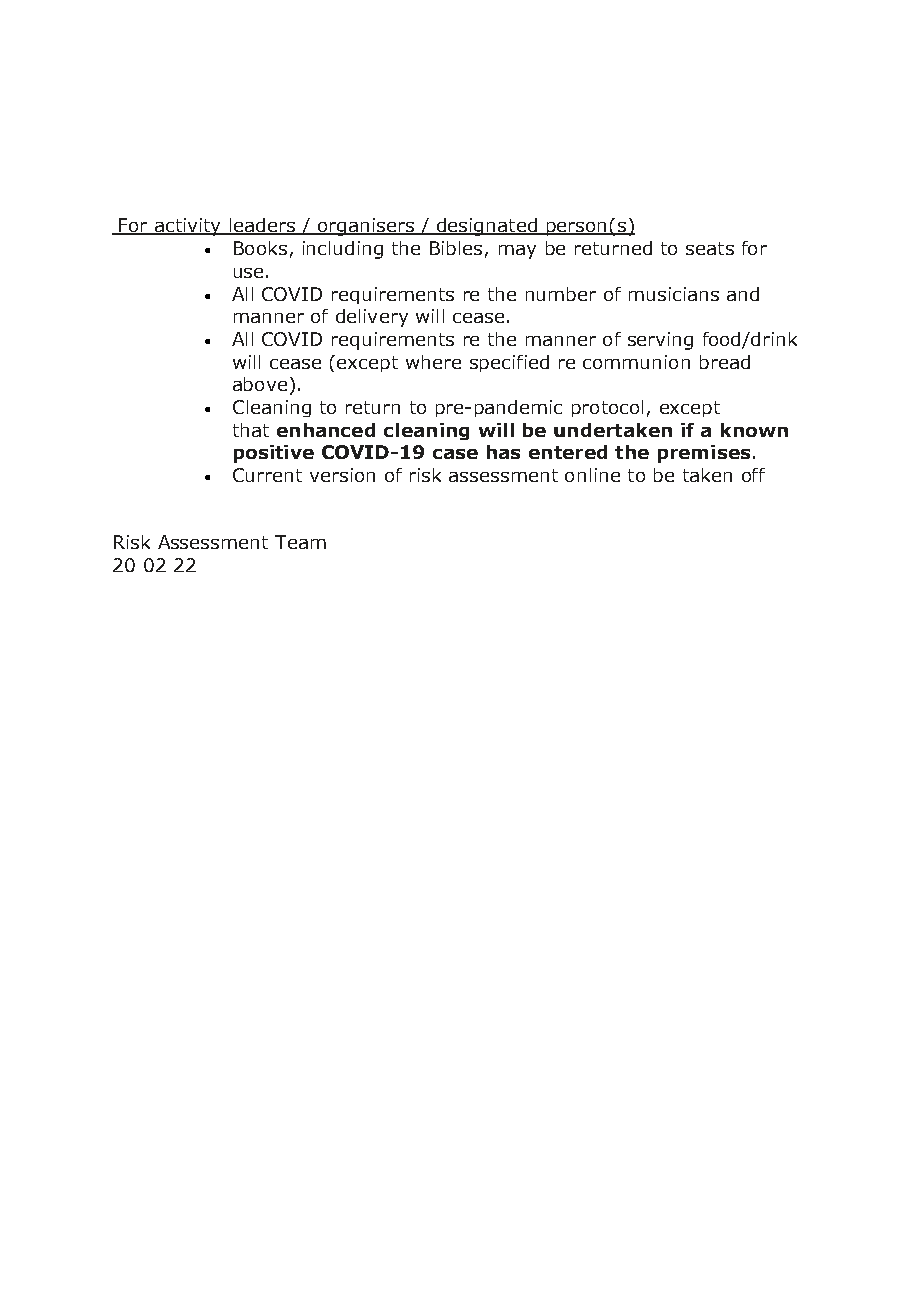  I want to click on number, so click(561, 294).
